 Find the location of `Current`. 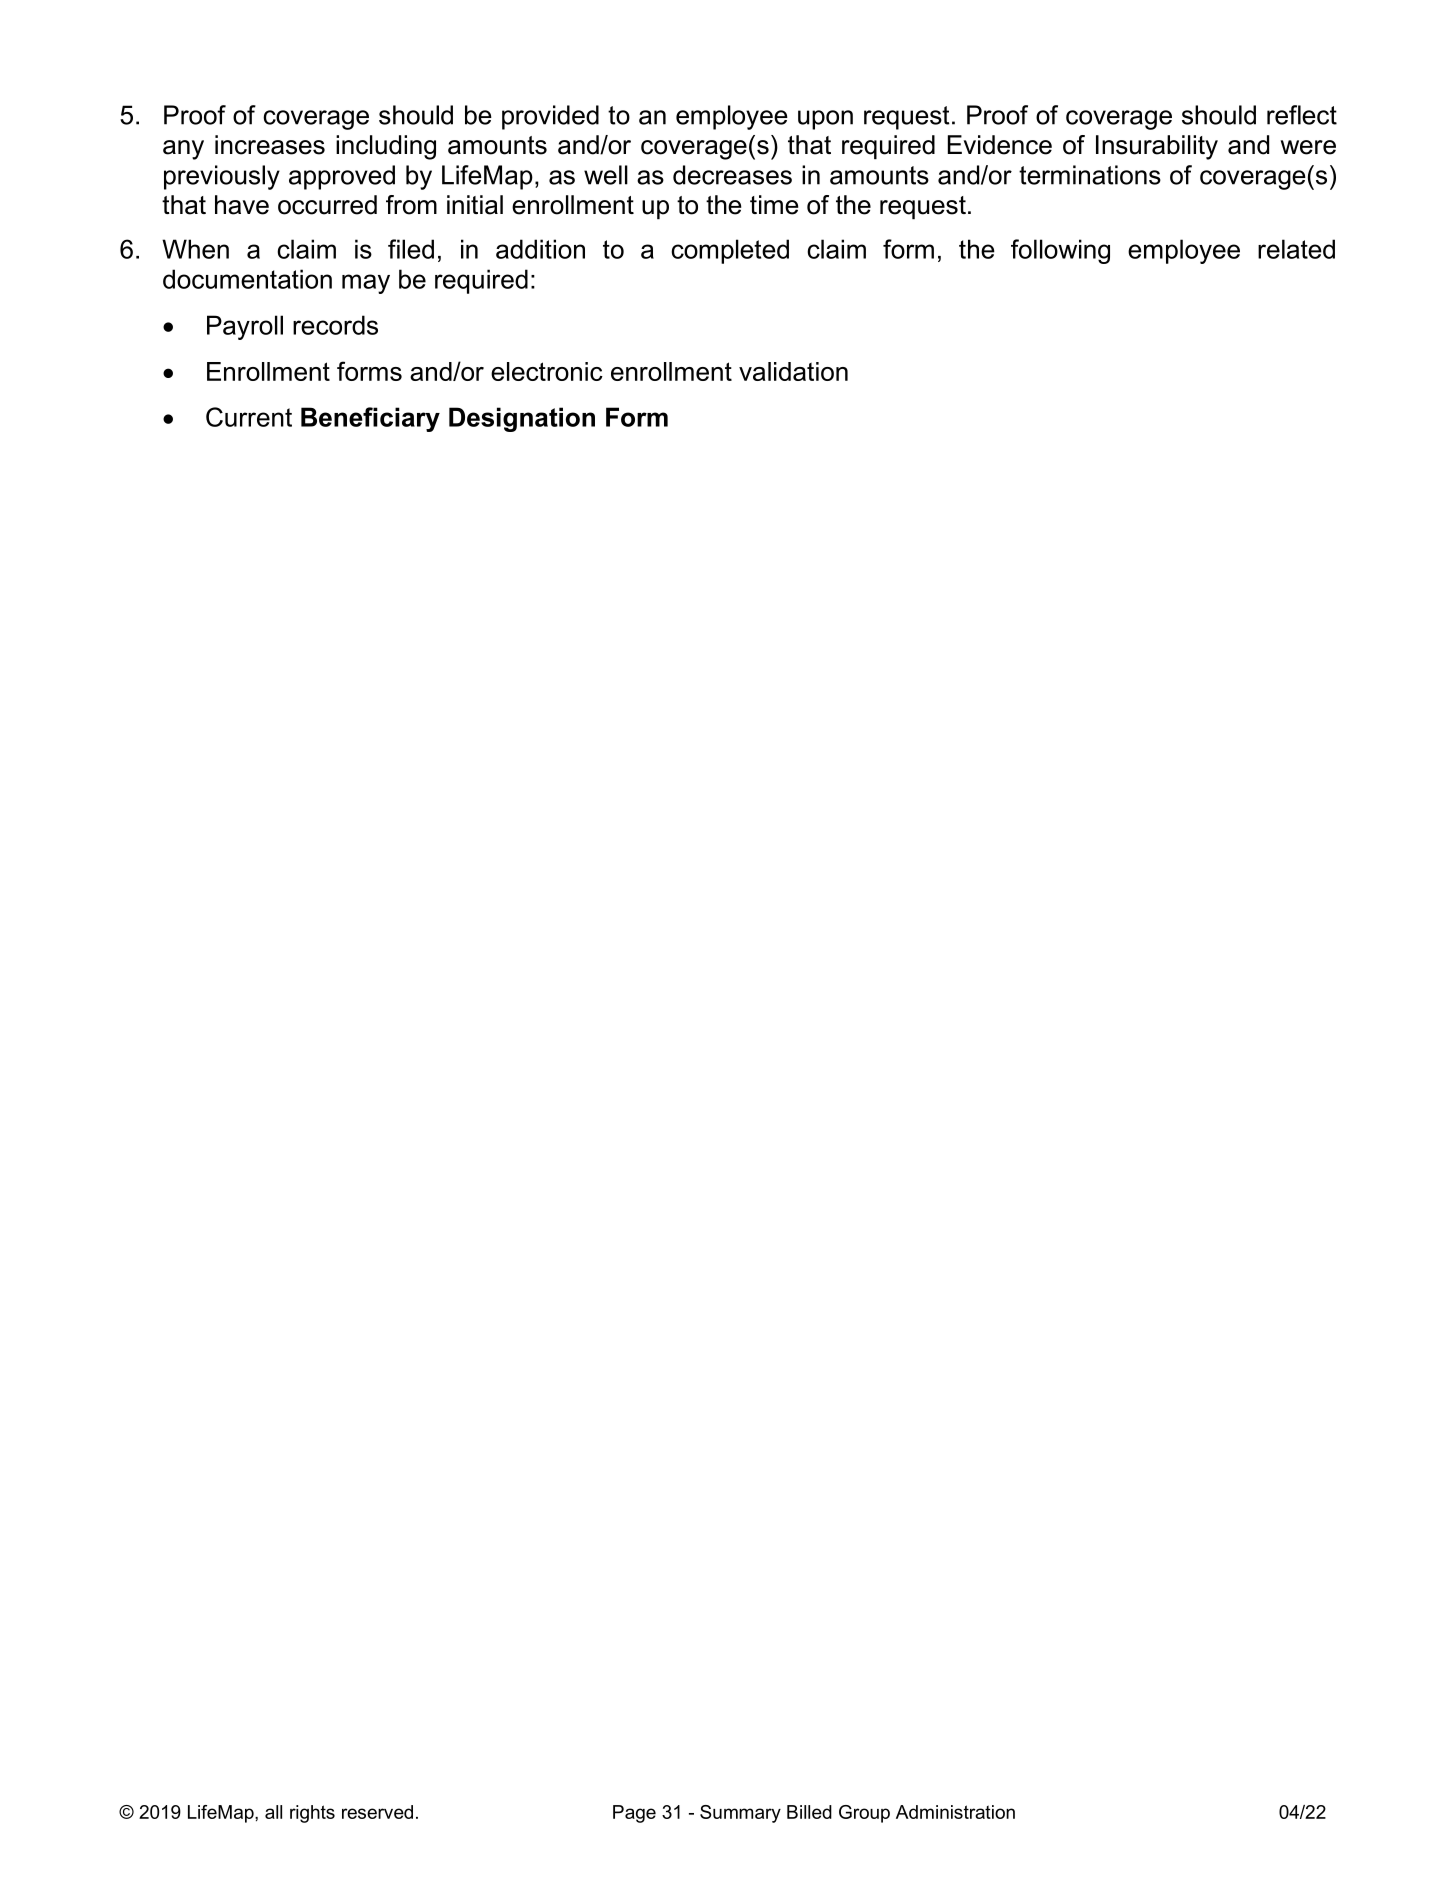

Current is located at coordinates (249, 417).
